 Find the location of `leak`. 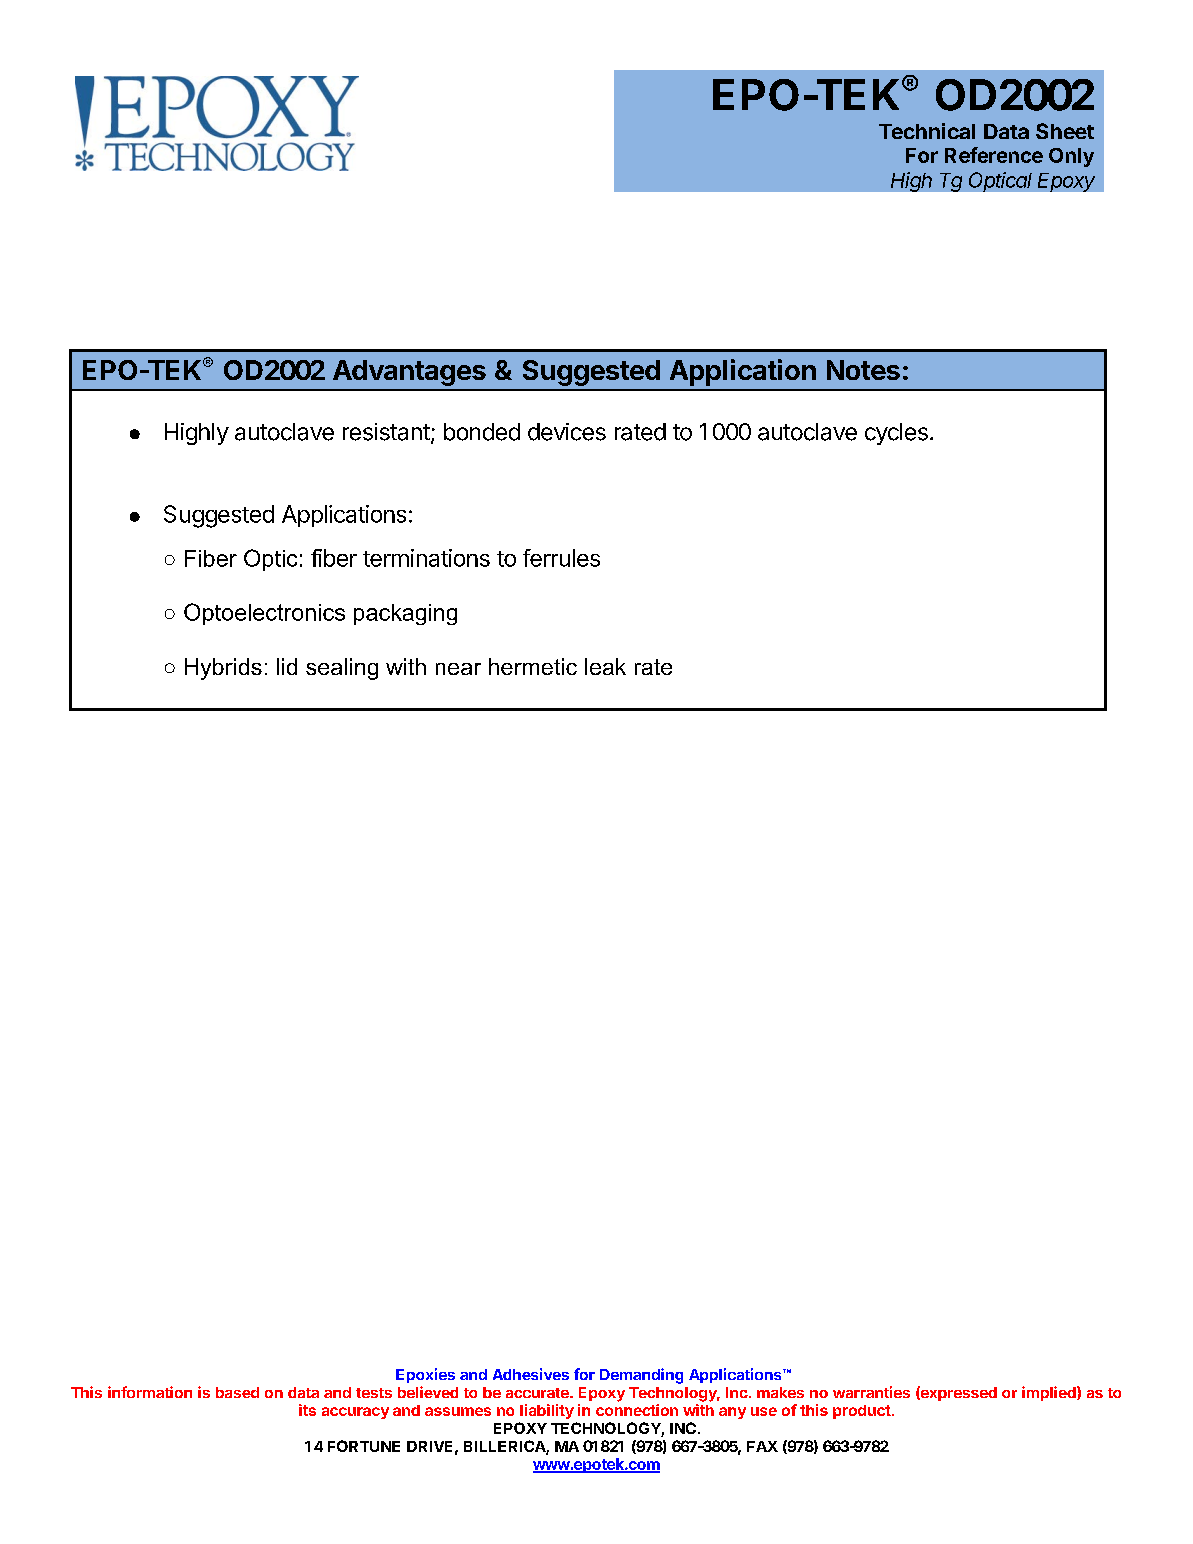

leak is located at coordinates (605, 666).
